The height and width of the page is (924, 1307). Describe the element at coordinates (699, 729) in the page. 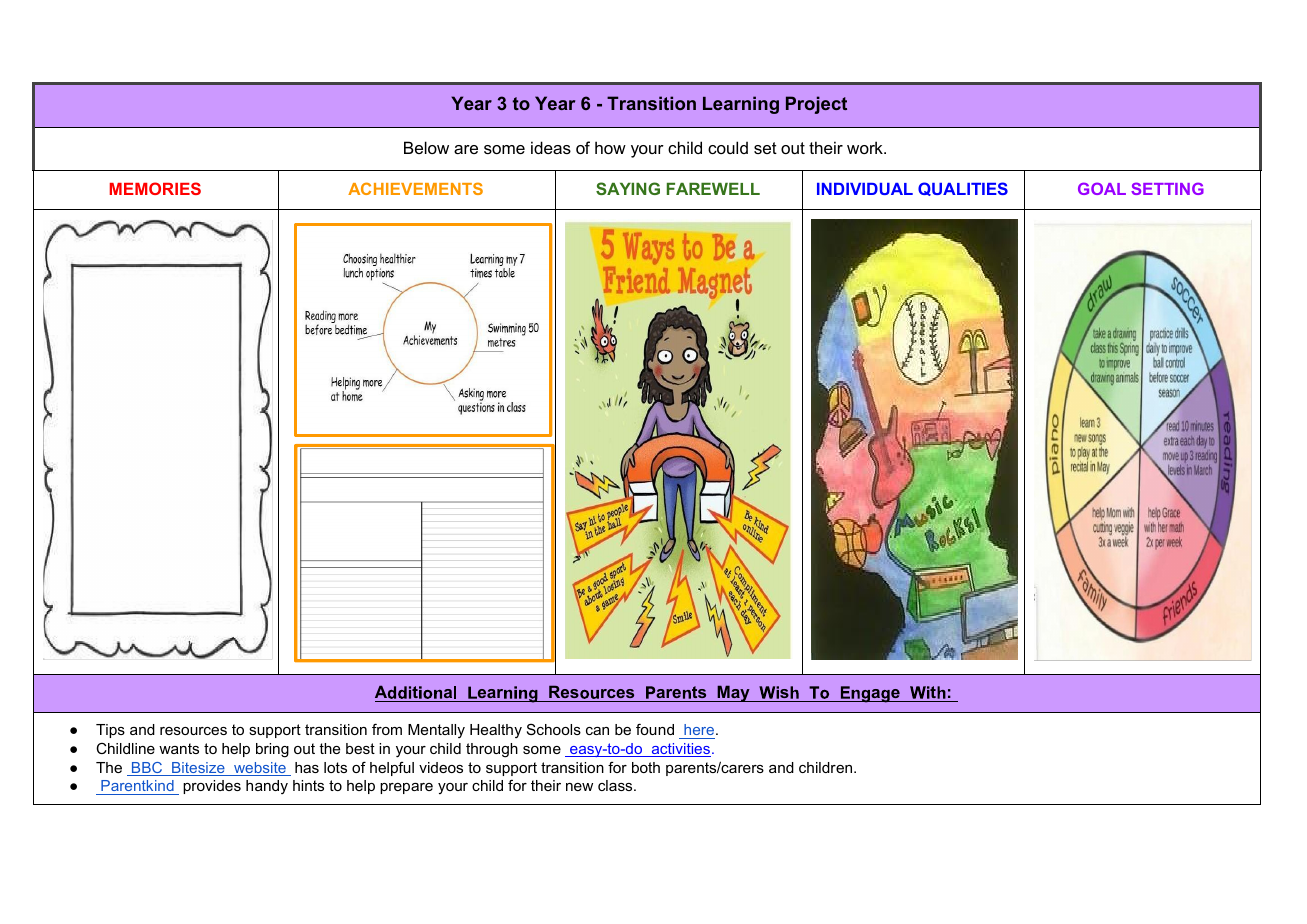

I see `here` at that location.
